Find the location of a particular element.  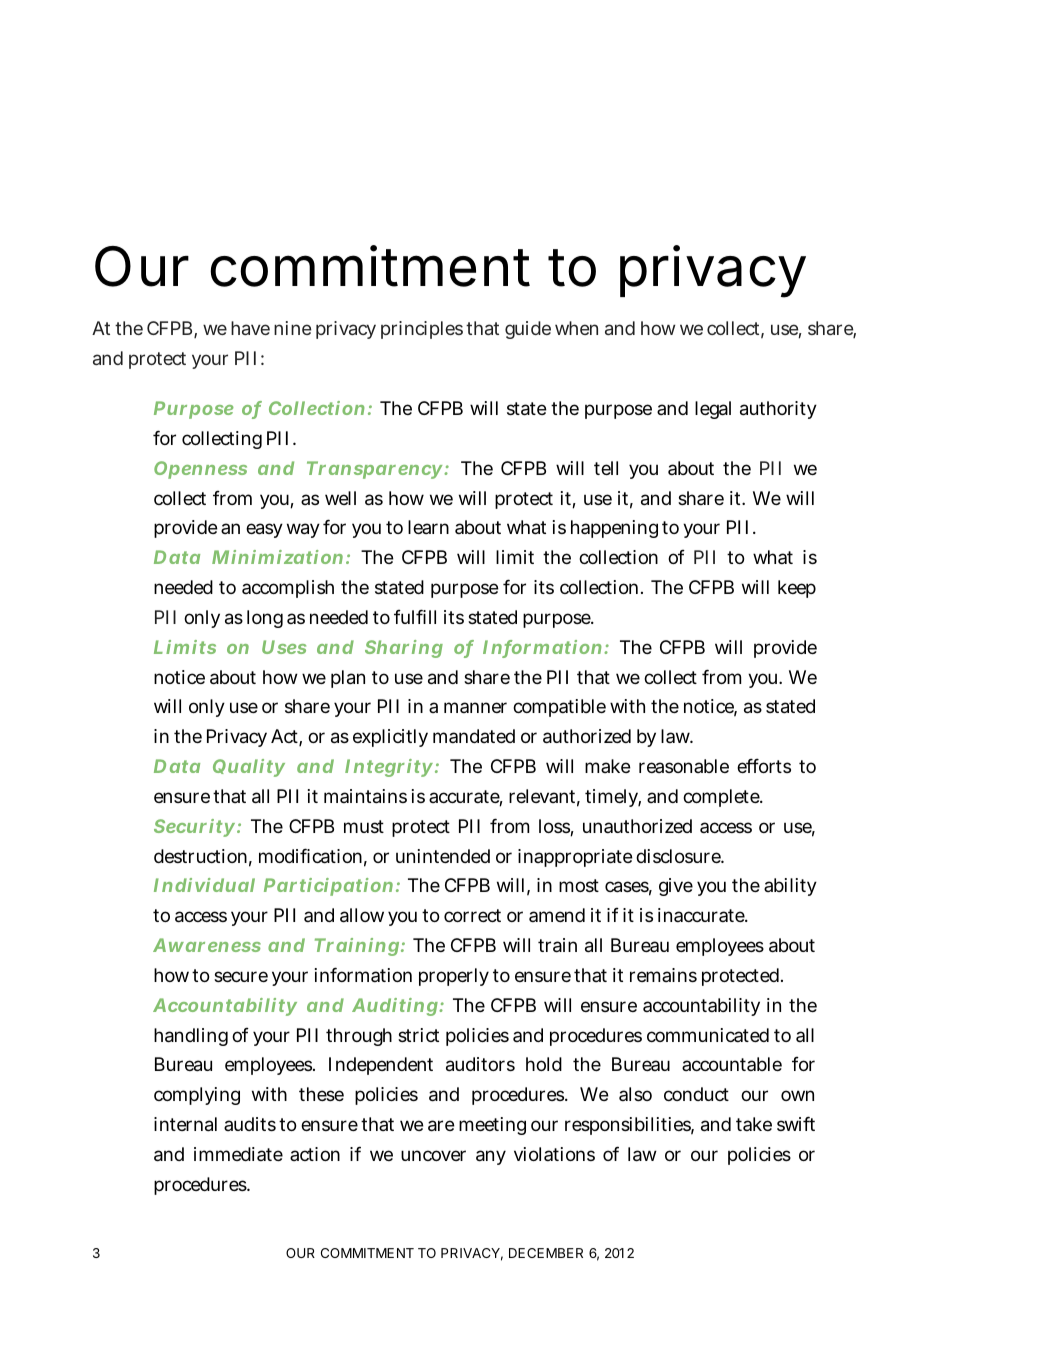

legal is located at coordinates (713, 410).
